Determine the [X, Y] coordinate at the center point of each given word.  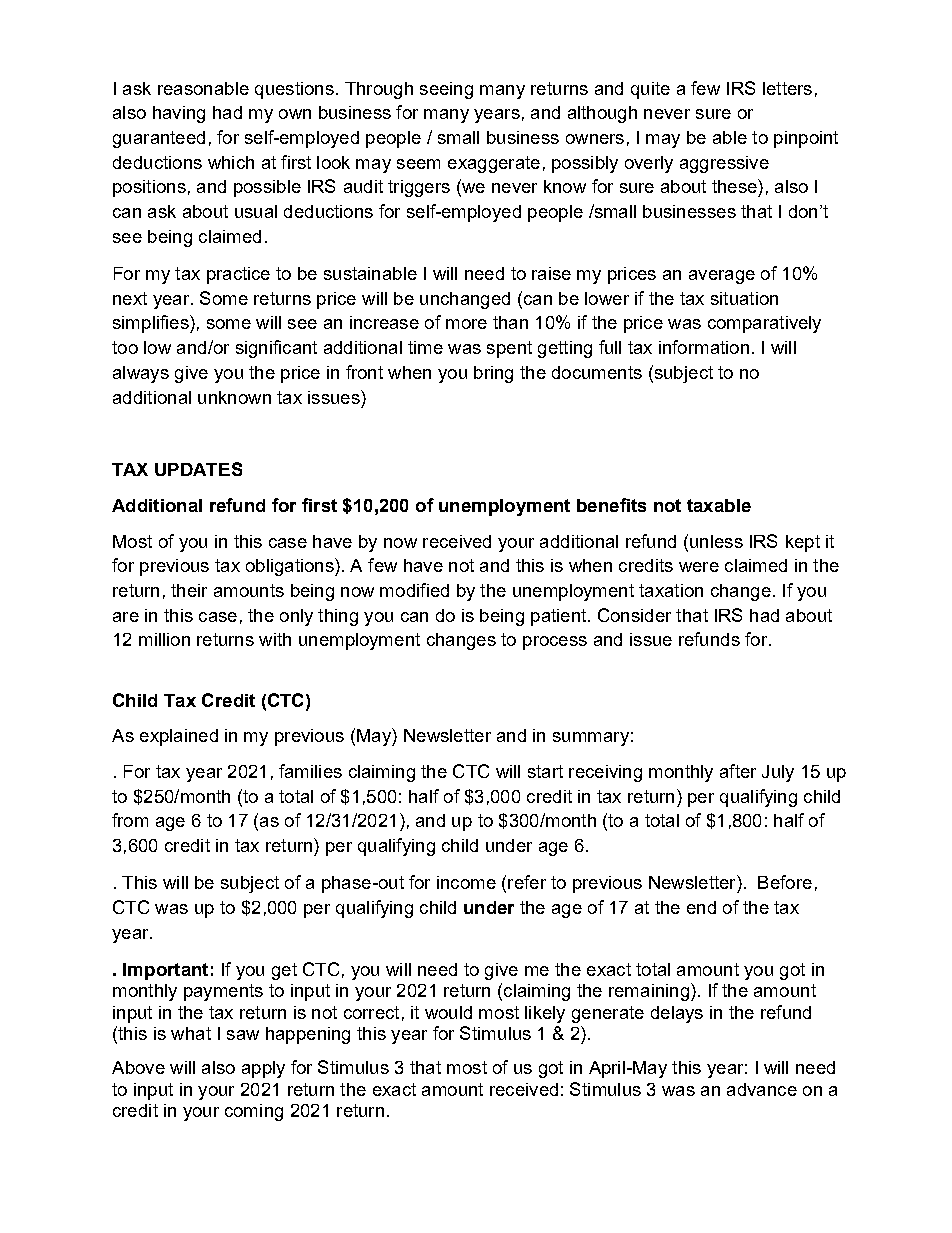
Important [165, 971]
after [738, 771]
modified [414, 590]
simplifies [152, 324]
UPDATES [198, 469]
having [179, 114]
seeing [446, 90]
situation [744, 298]
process [555, 643]
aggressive [724, 164]
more [466, 324]
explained [179, 737]
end [701, 907]
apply [263, 1069]
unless [716, 541]
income [466, 882]
